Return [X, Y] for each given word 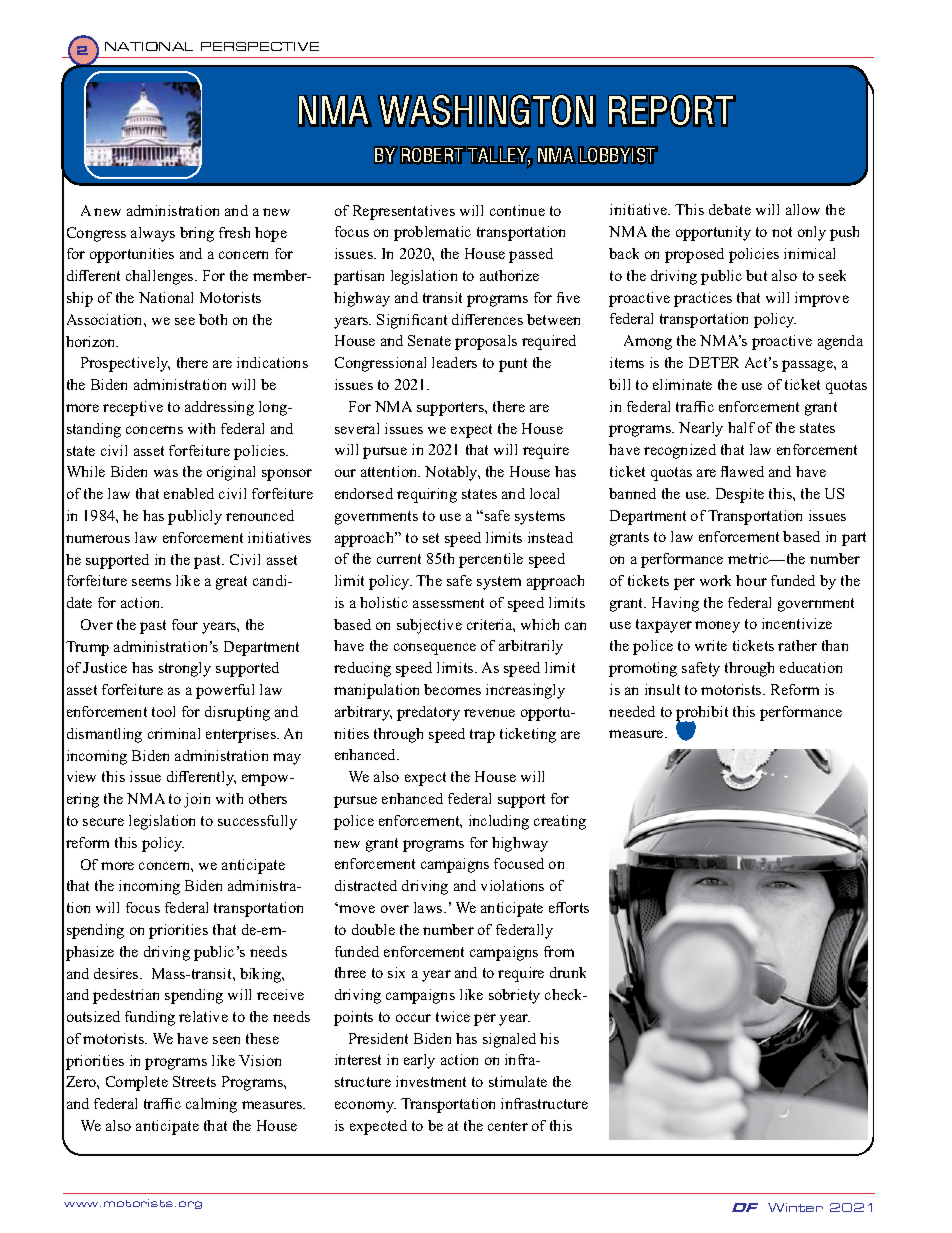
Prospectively [125, 364]
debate [730, 209]
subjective [429, 626]
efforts [569, 907]
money [717, 627]
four [185, 624]
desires [117, 973]
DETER [714, 362]
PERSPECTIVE [260, 46]
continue [517, 210]
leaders [454, 362]
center [508, 1126]
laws [429, 907]
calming [211, 1105]
